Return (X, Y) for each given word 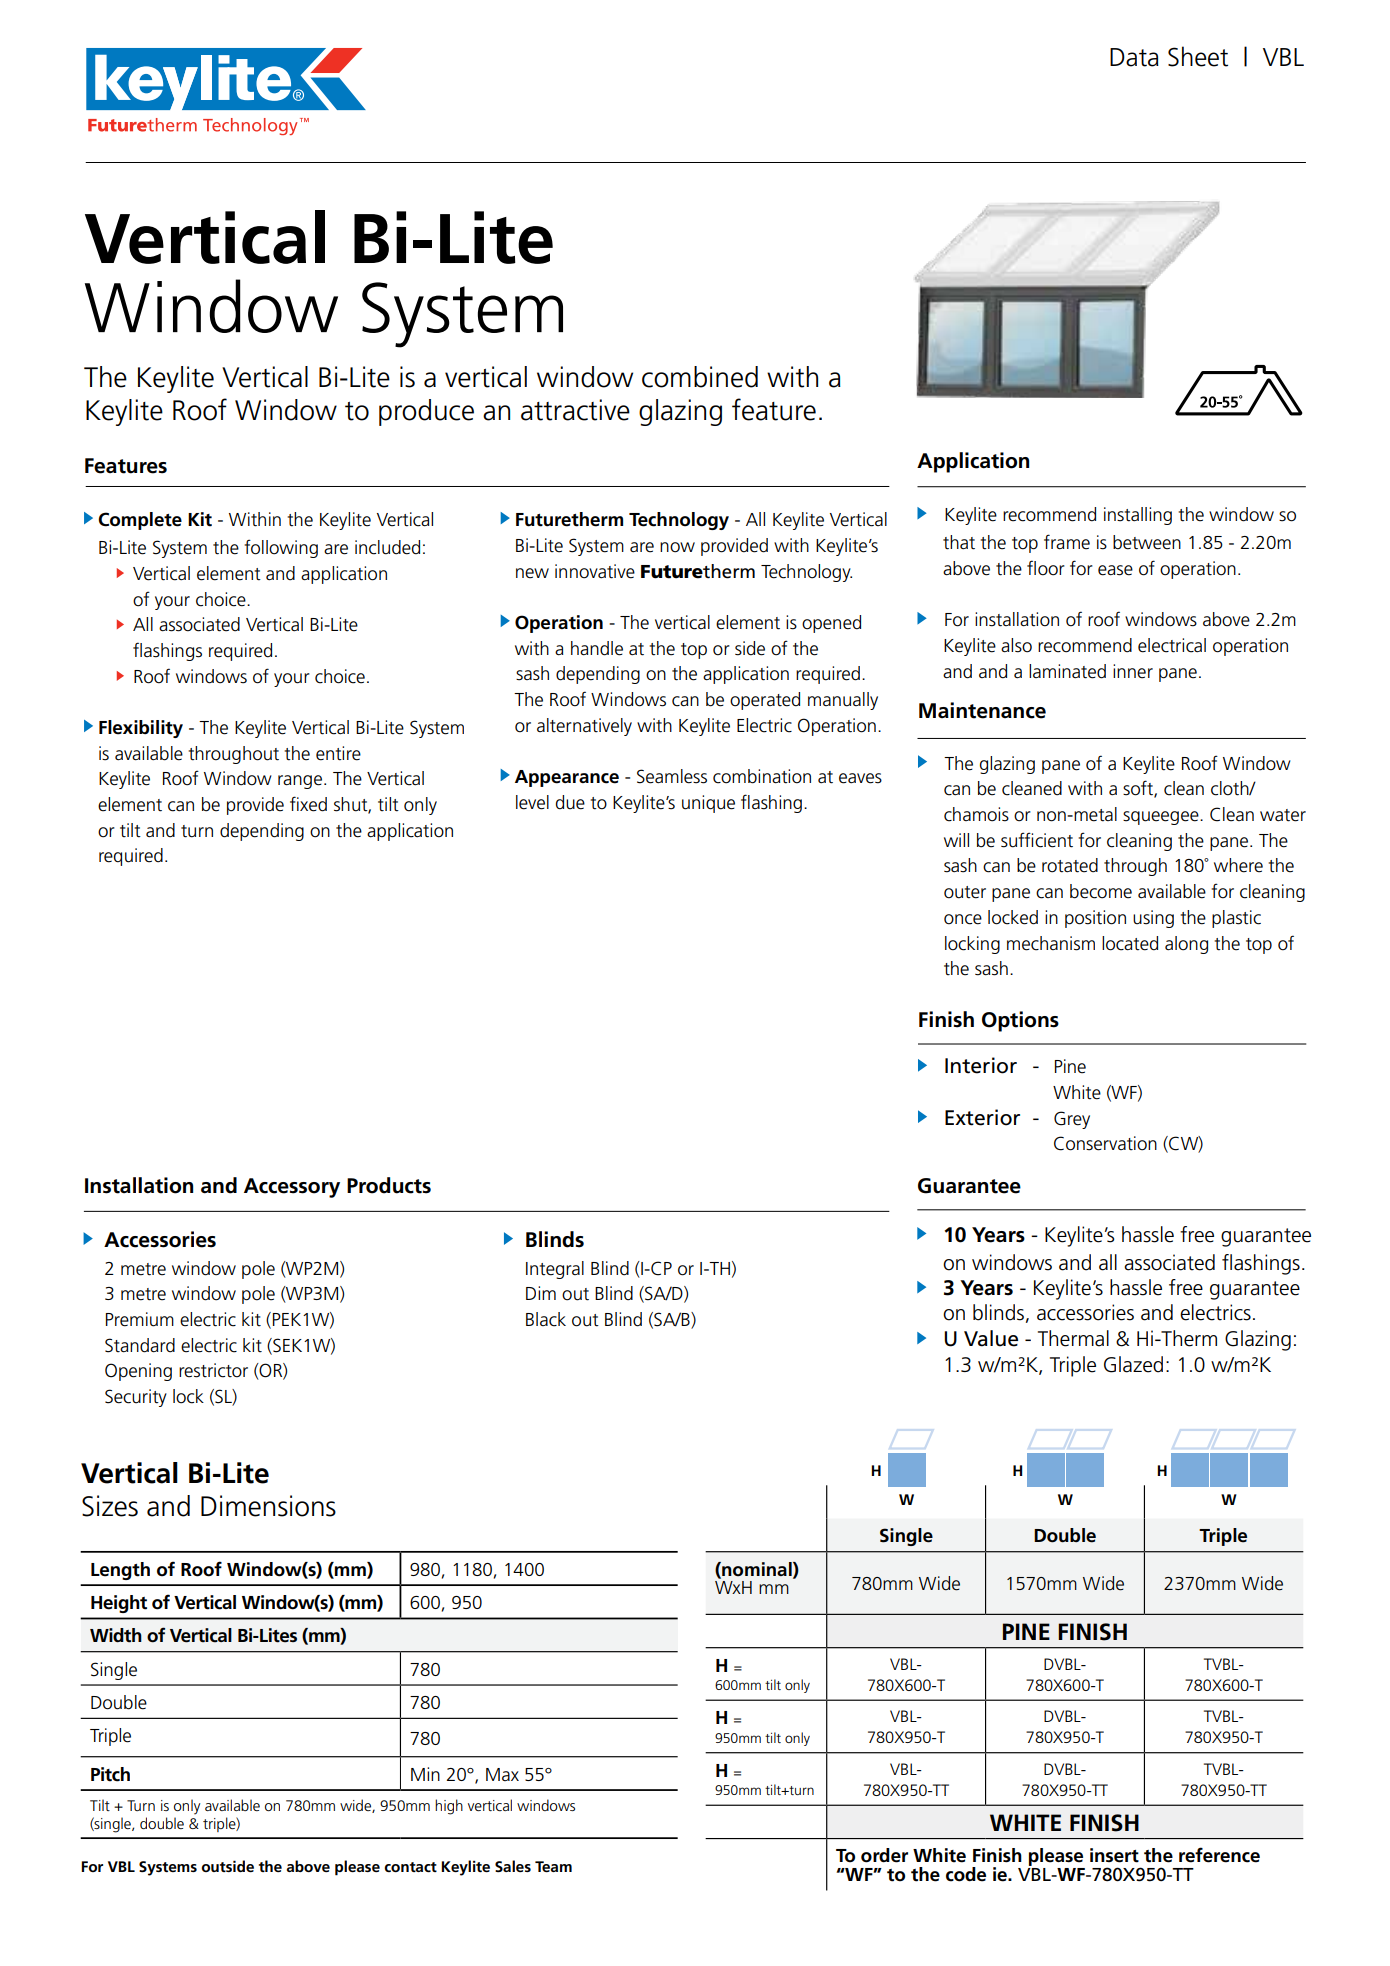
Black (546, 1319)
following (281, 548)
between (1147, 542)
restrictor (213, 1370)
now (677, 547)
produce (426, 412)
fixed (308, 804)
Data (1134, 57)
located (1130, 943)
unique (708, 804)
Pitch (110, 1774)
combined (700, 377)
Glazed (1133, 1364)
